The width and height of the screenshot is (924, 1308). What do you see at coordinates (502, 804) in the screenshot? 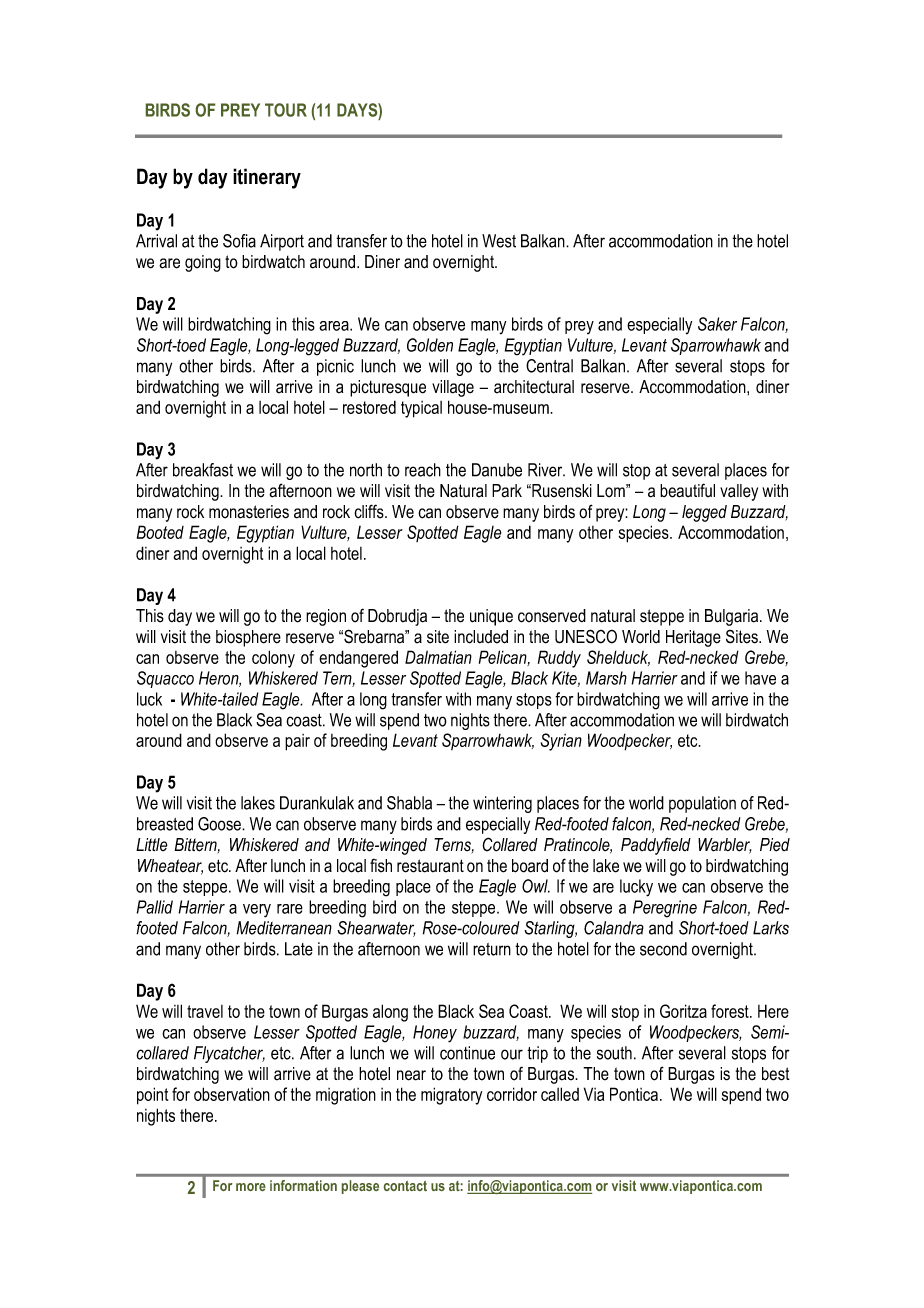
I see `wintering` at bounding box center [502, 804].
